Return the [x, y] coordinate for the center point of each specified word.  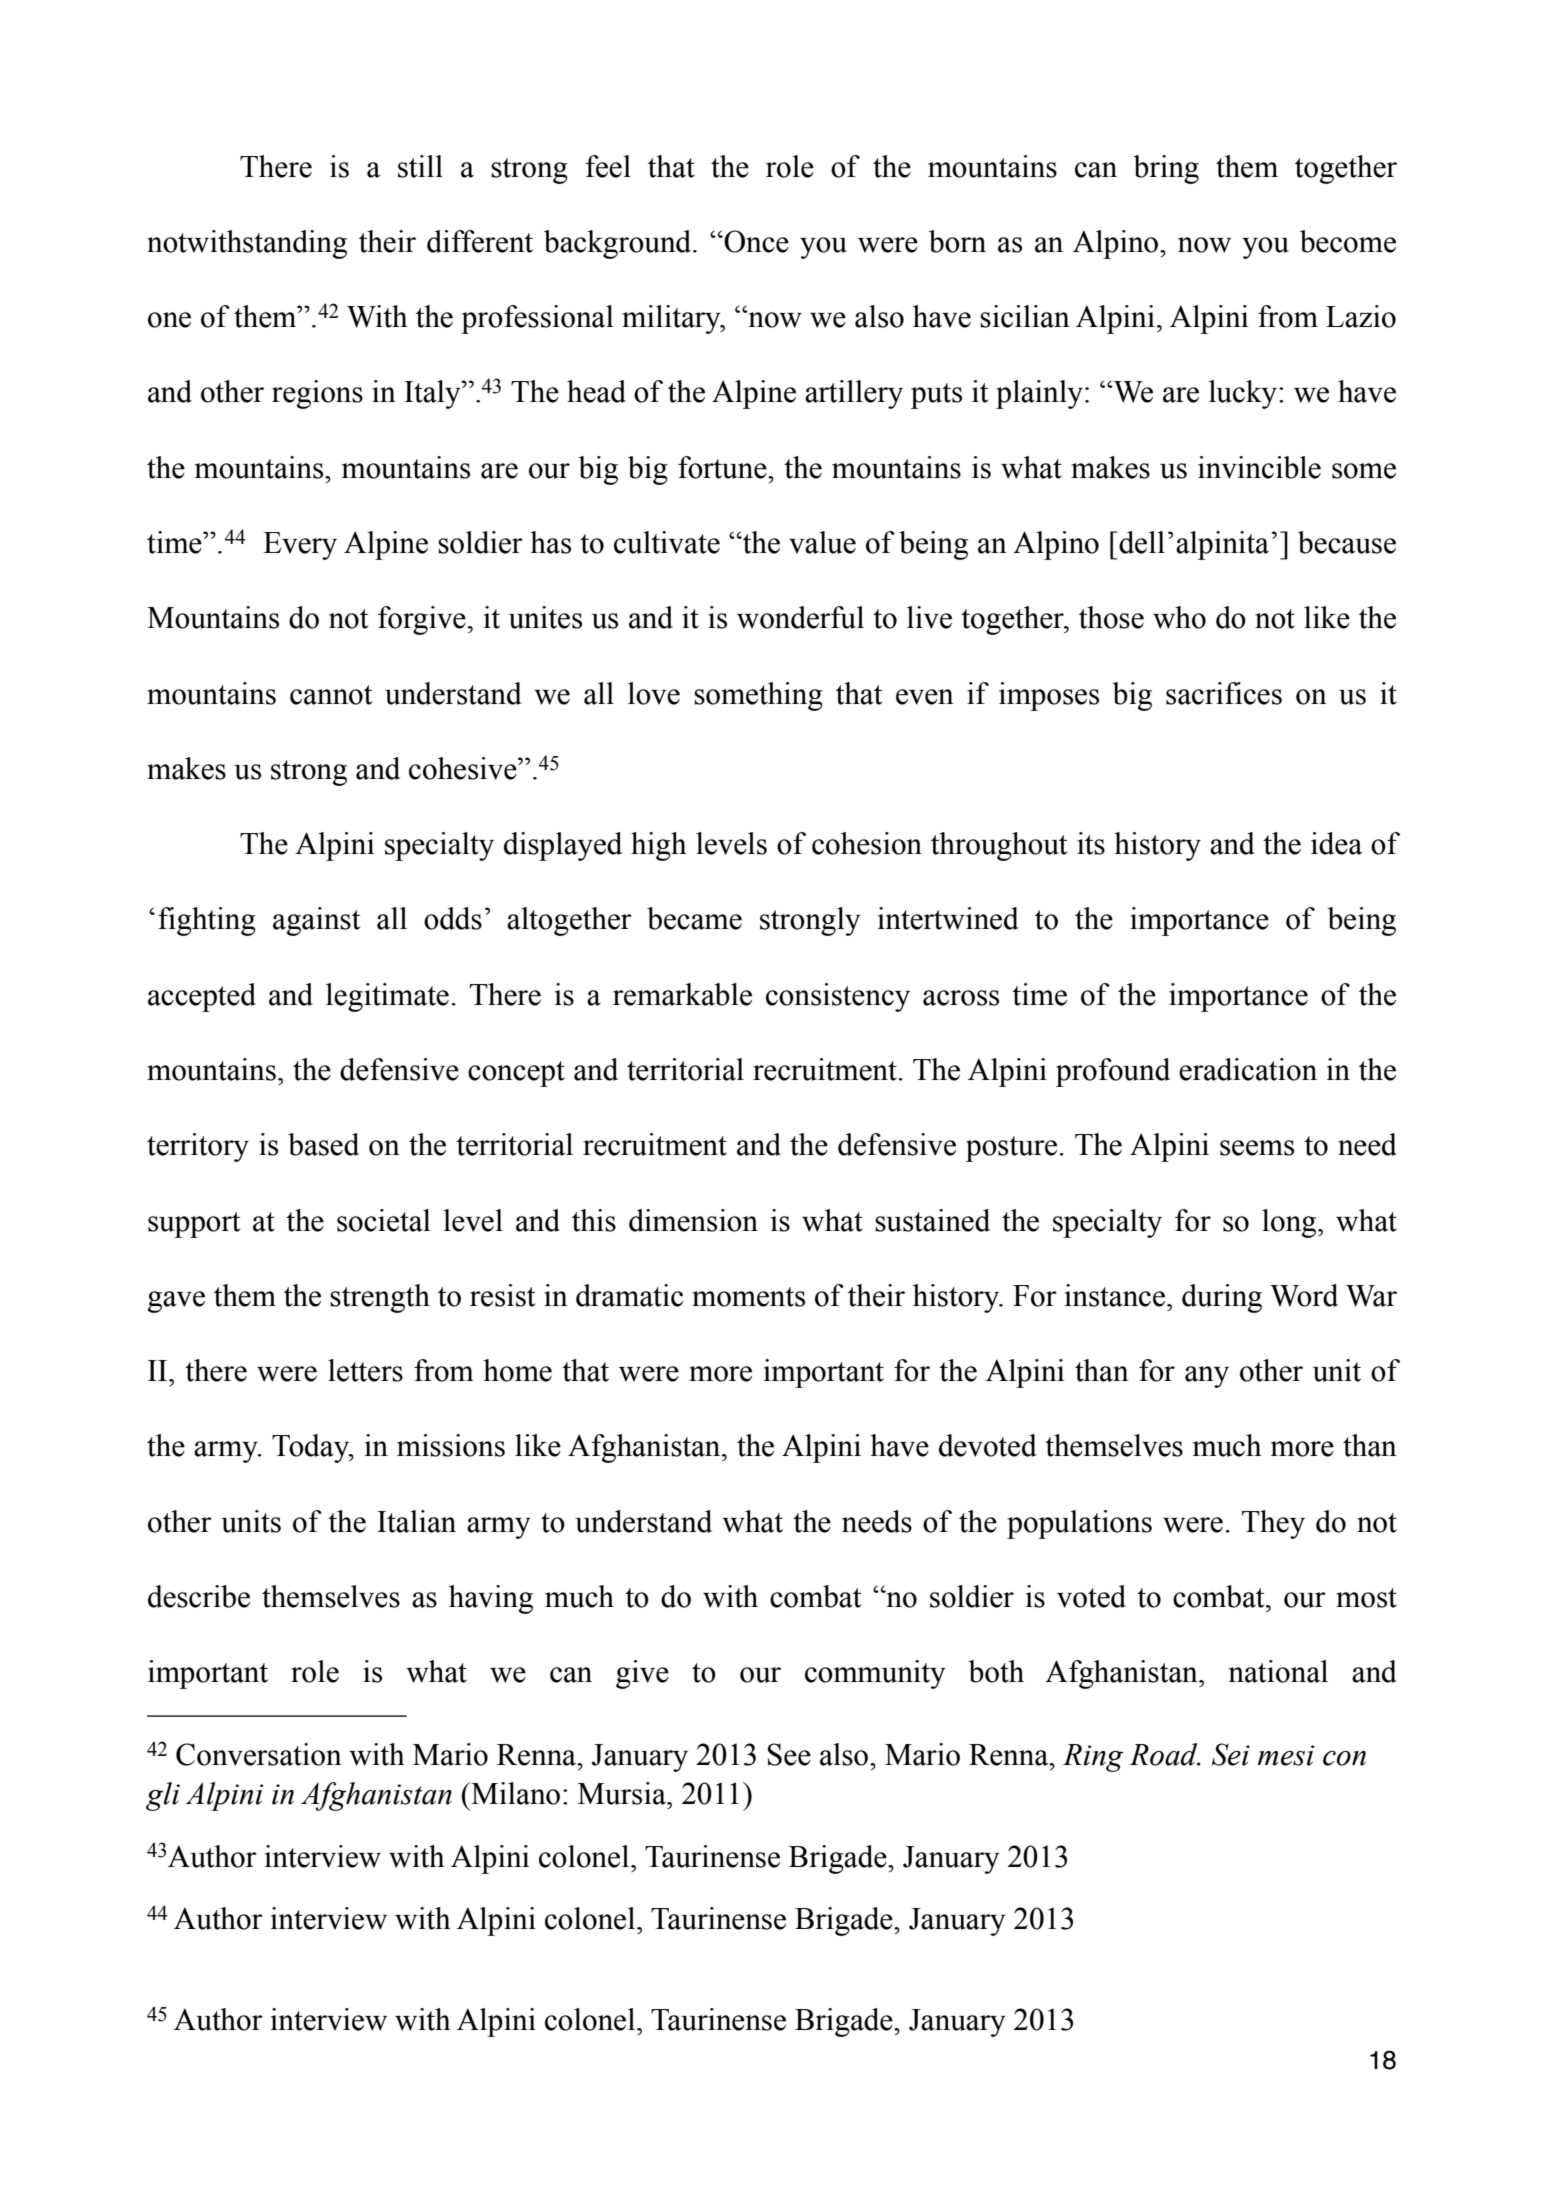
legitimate [387, 997]
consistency [838, 997]
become [1348, 241]
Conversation [259, 1754]
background [619, 244]
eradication [1248, 1069]
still [420, 166]
